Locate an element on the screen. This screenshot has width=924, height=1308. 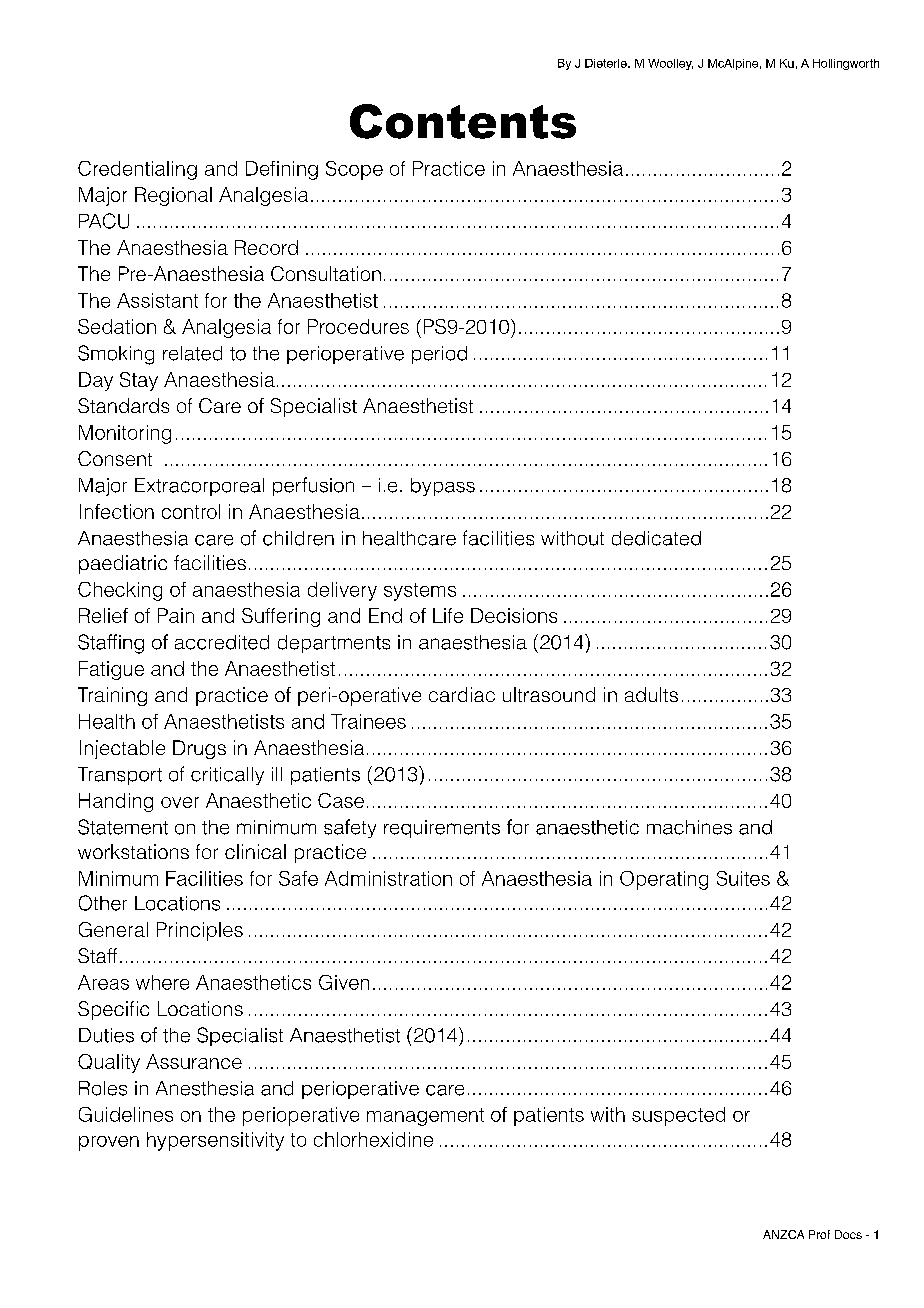
requirements is located at coordinates (442, 829).
